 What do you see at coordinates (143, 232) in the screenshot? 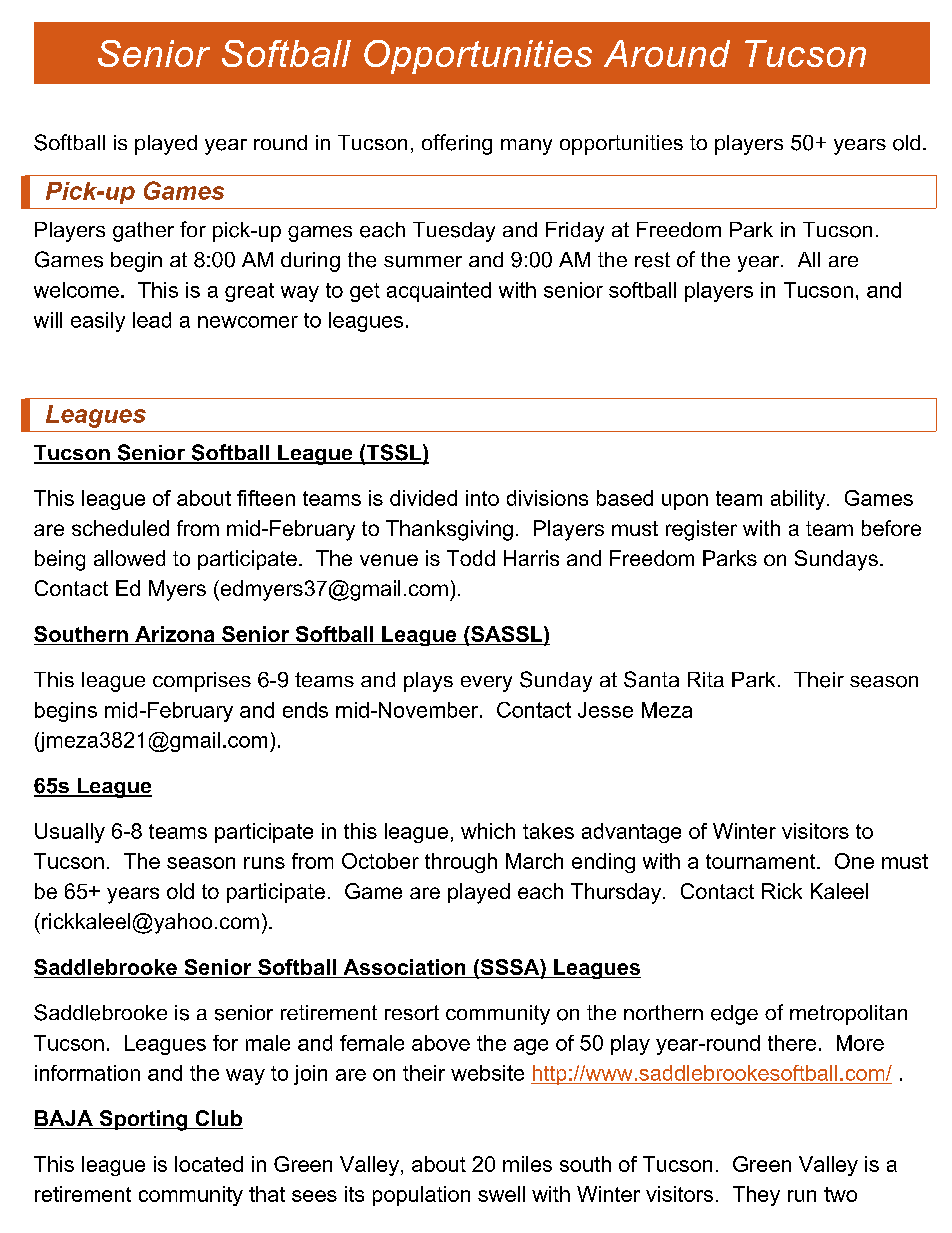
I see `gather` at bounding box center [143, 232].
